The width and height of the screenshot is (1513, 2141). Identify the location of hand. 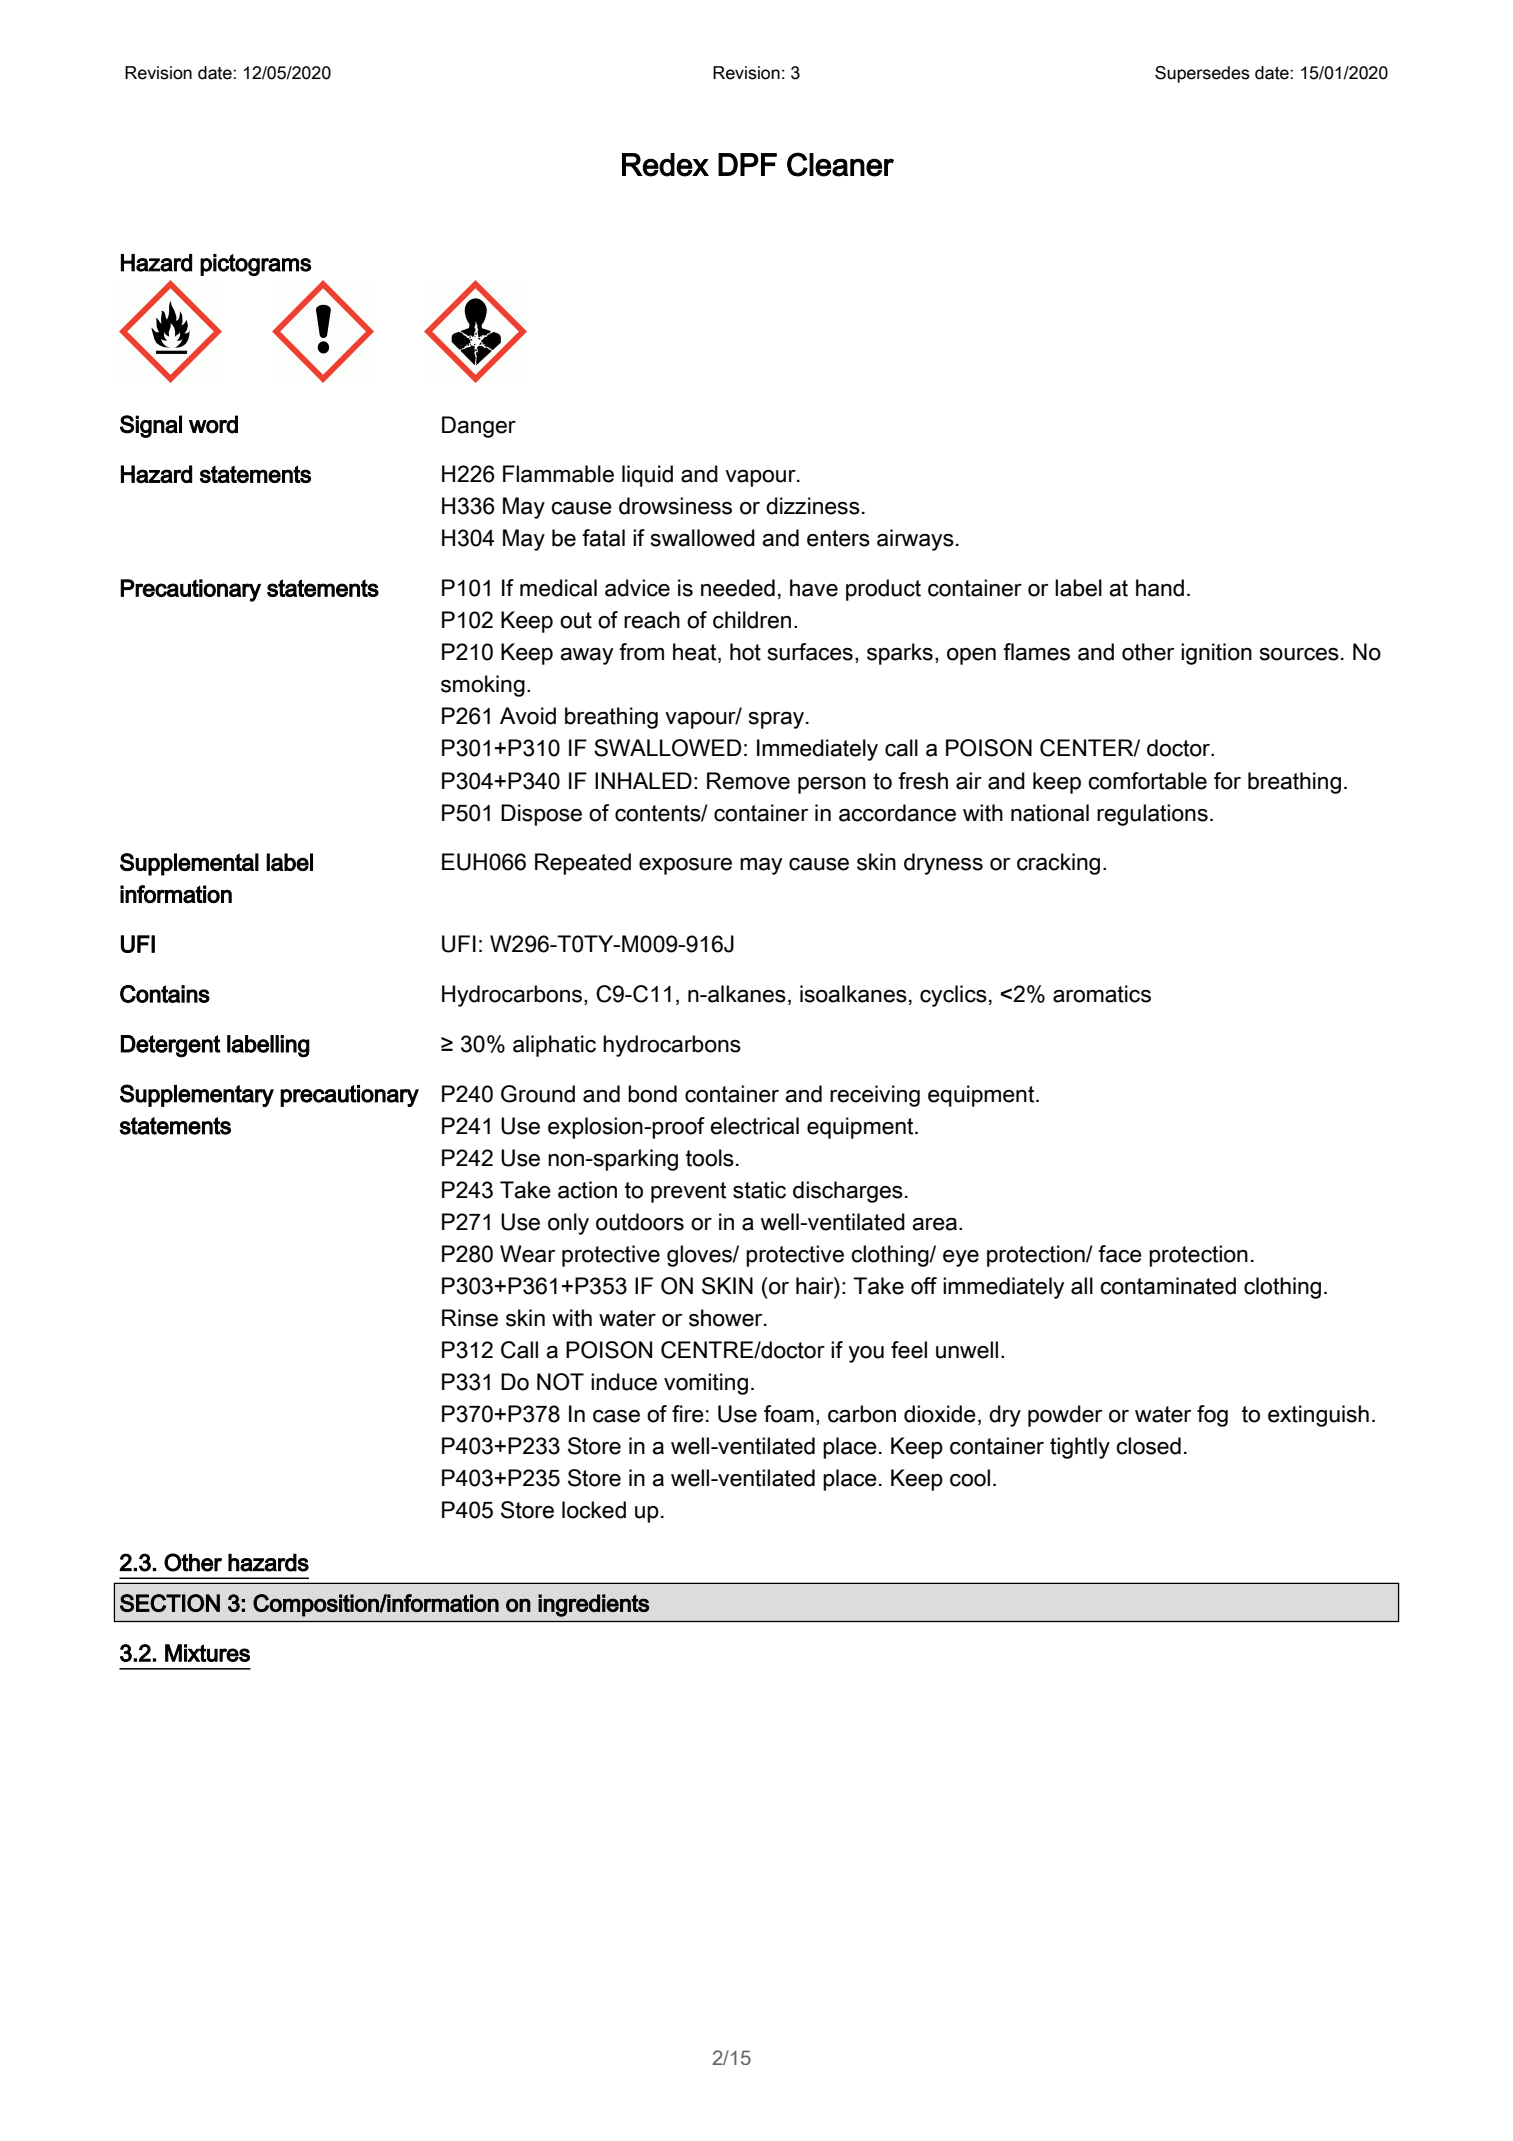
(1160, 588).
